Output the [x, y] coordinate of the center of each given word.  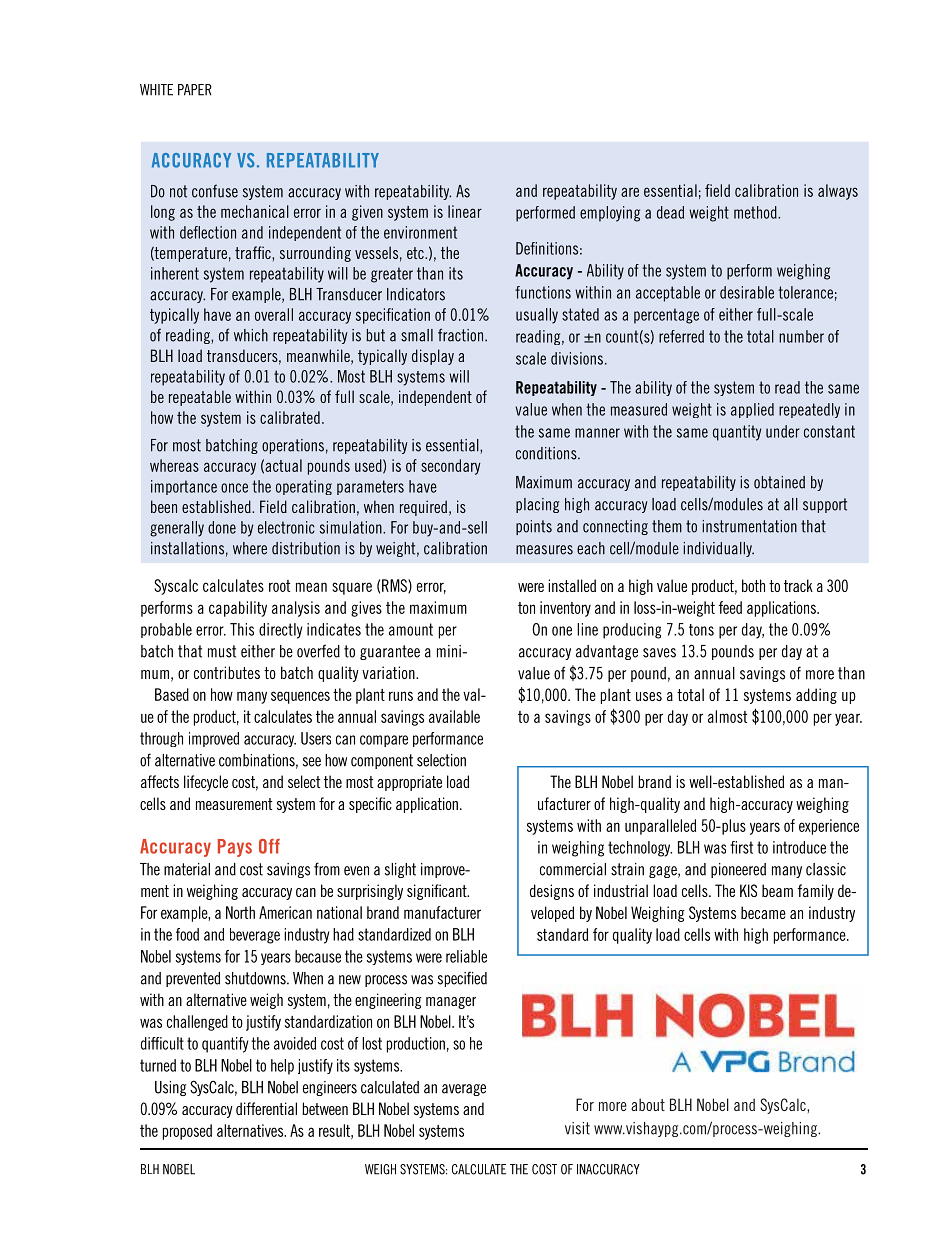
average [464, 1090]
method [756, 212]
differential [266, 1108]
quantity [737, 433]
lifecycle [206, 783]
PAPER [195, 90]
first [741, 847]
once [234, 488]
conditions [547, 453]
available [454, 716]
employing [610, 214]
